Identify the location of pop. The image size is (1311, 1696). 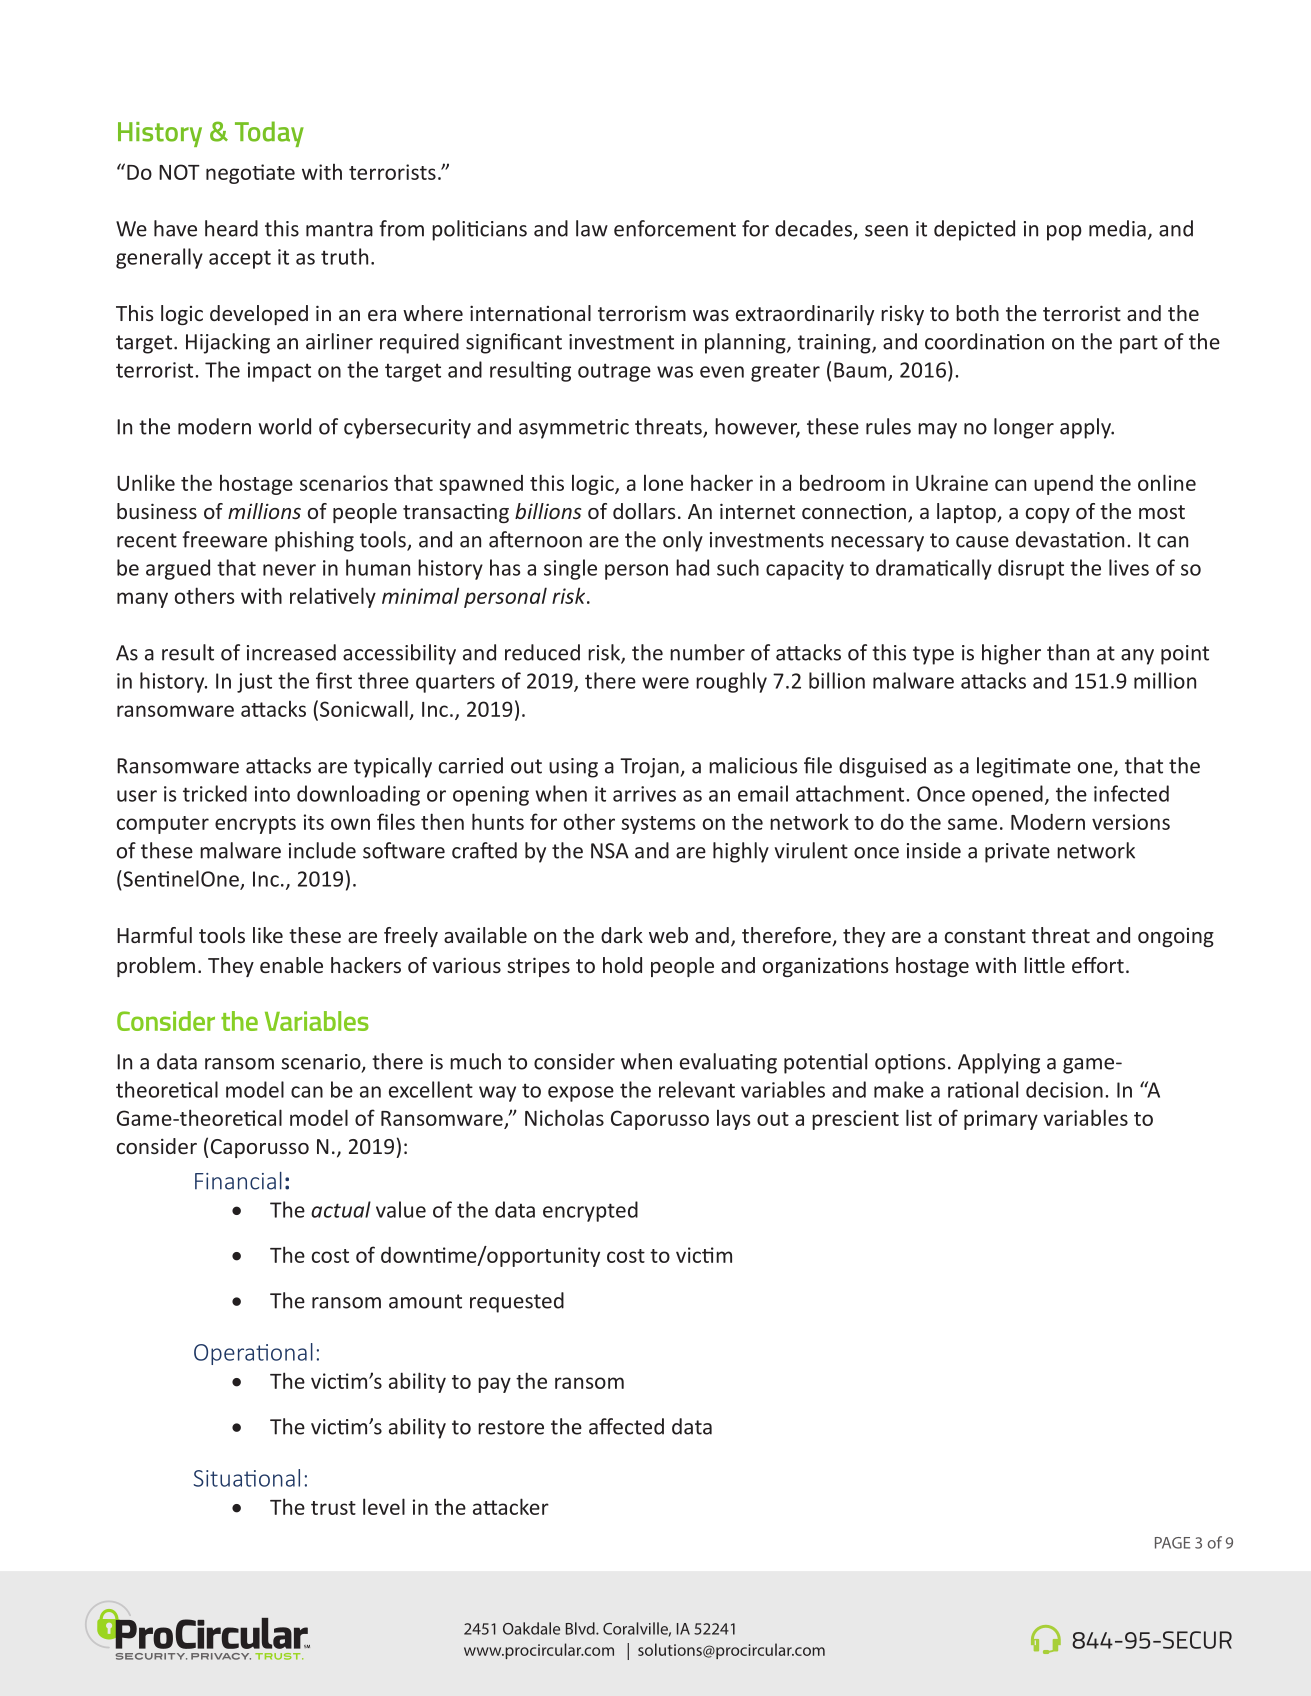
(1064, 233).
